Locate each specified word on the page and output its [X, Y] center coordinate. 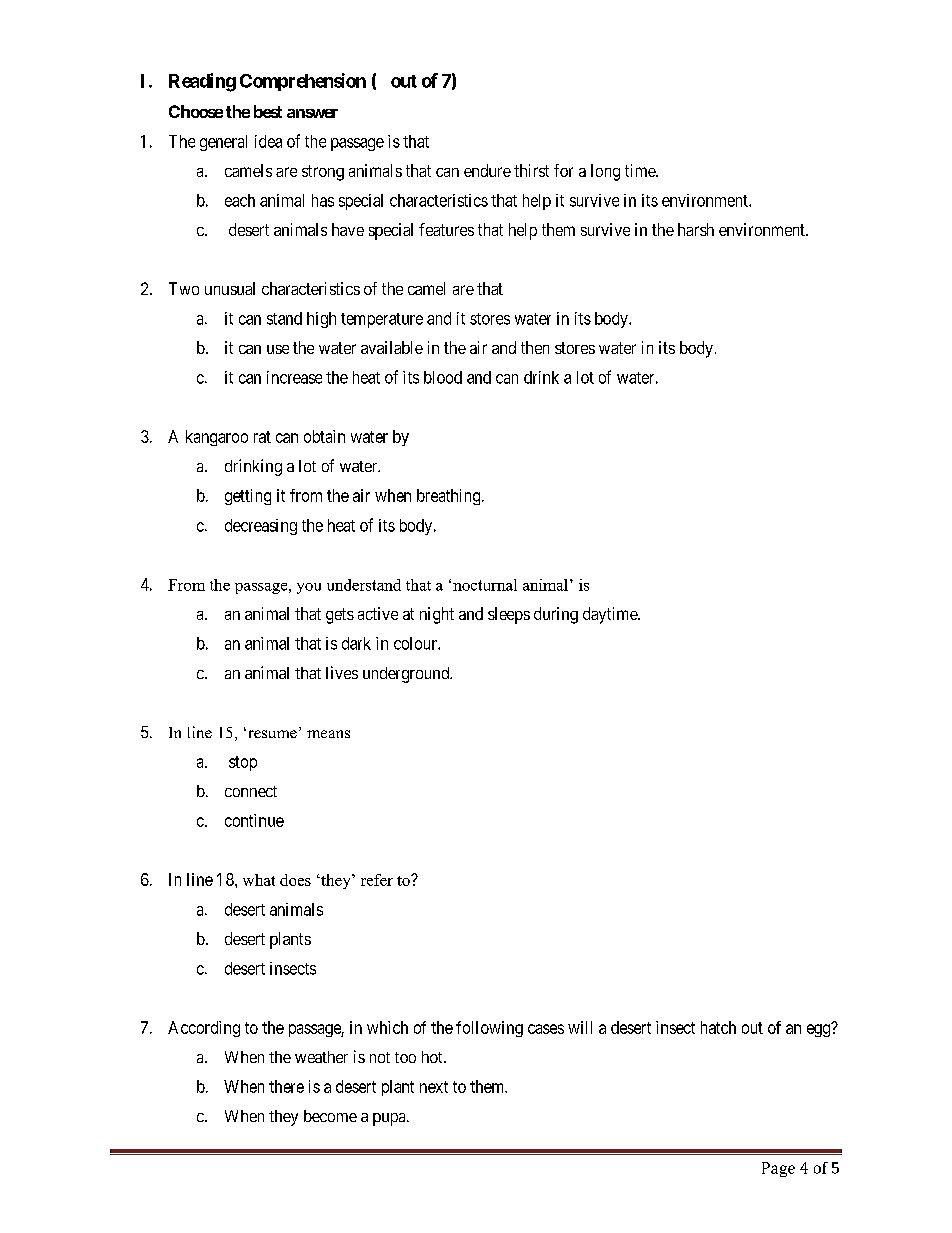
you [309, 588]
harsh [696, 229]
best [268, 111]
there [286, 1086]
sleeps [509, 615]
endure [487, 170]
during [556, 615]
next [434, 1087]
